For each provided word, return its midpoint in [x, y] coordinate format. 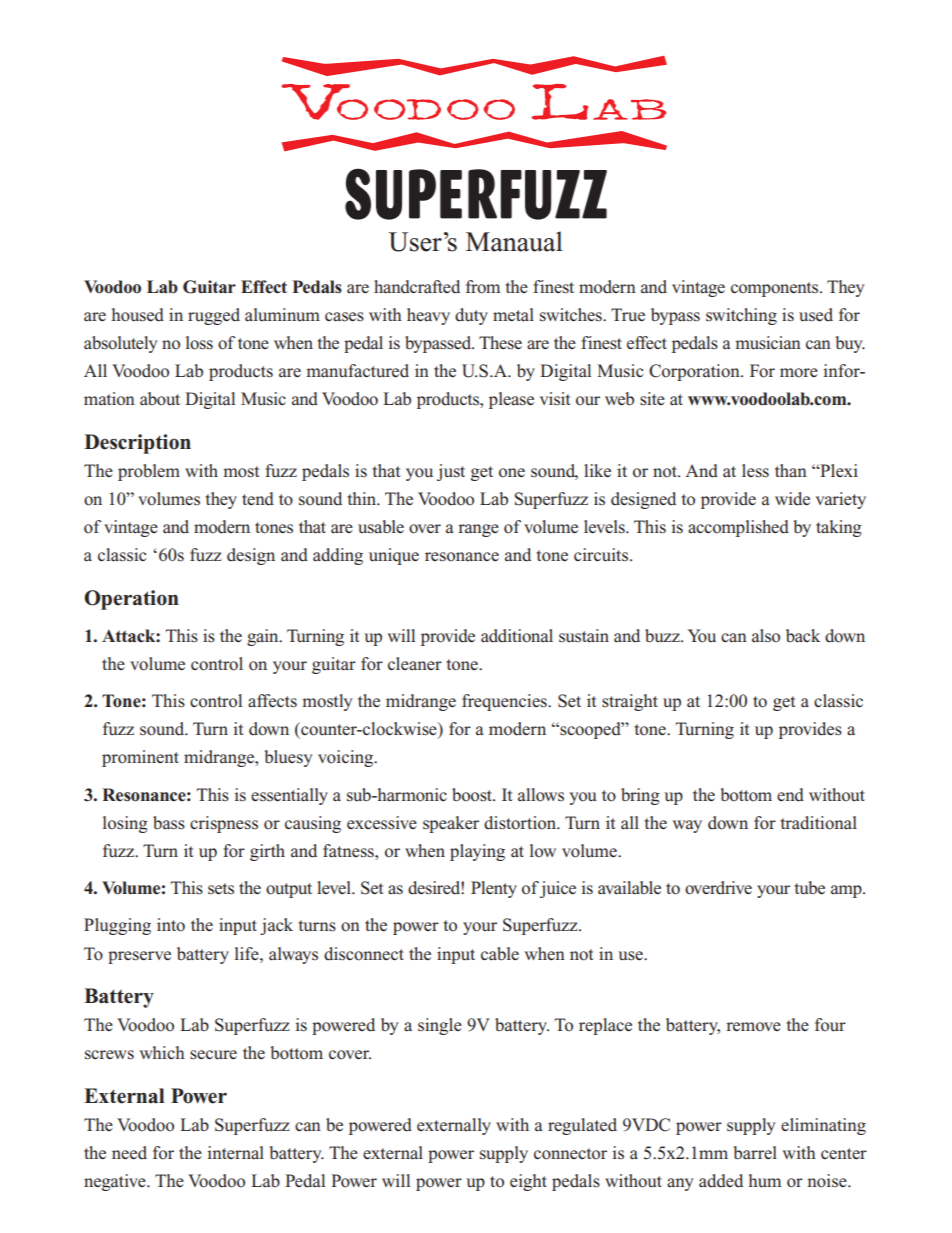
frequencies [505, 702]
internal [236, 1153]
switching [741, 316]
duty [471, 316]
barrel [755, 1153]
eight [528, 1182]
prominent [140, 758]
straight [630, 702]
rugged [214, 316]
